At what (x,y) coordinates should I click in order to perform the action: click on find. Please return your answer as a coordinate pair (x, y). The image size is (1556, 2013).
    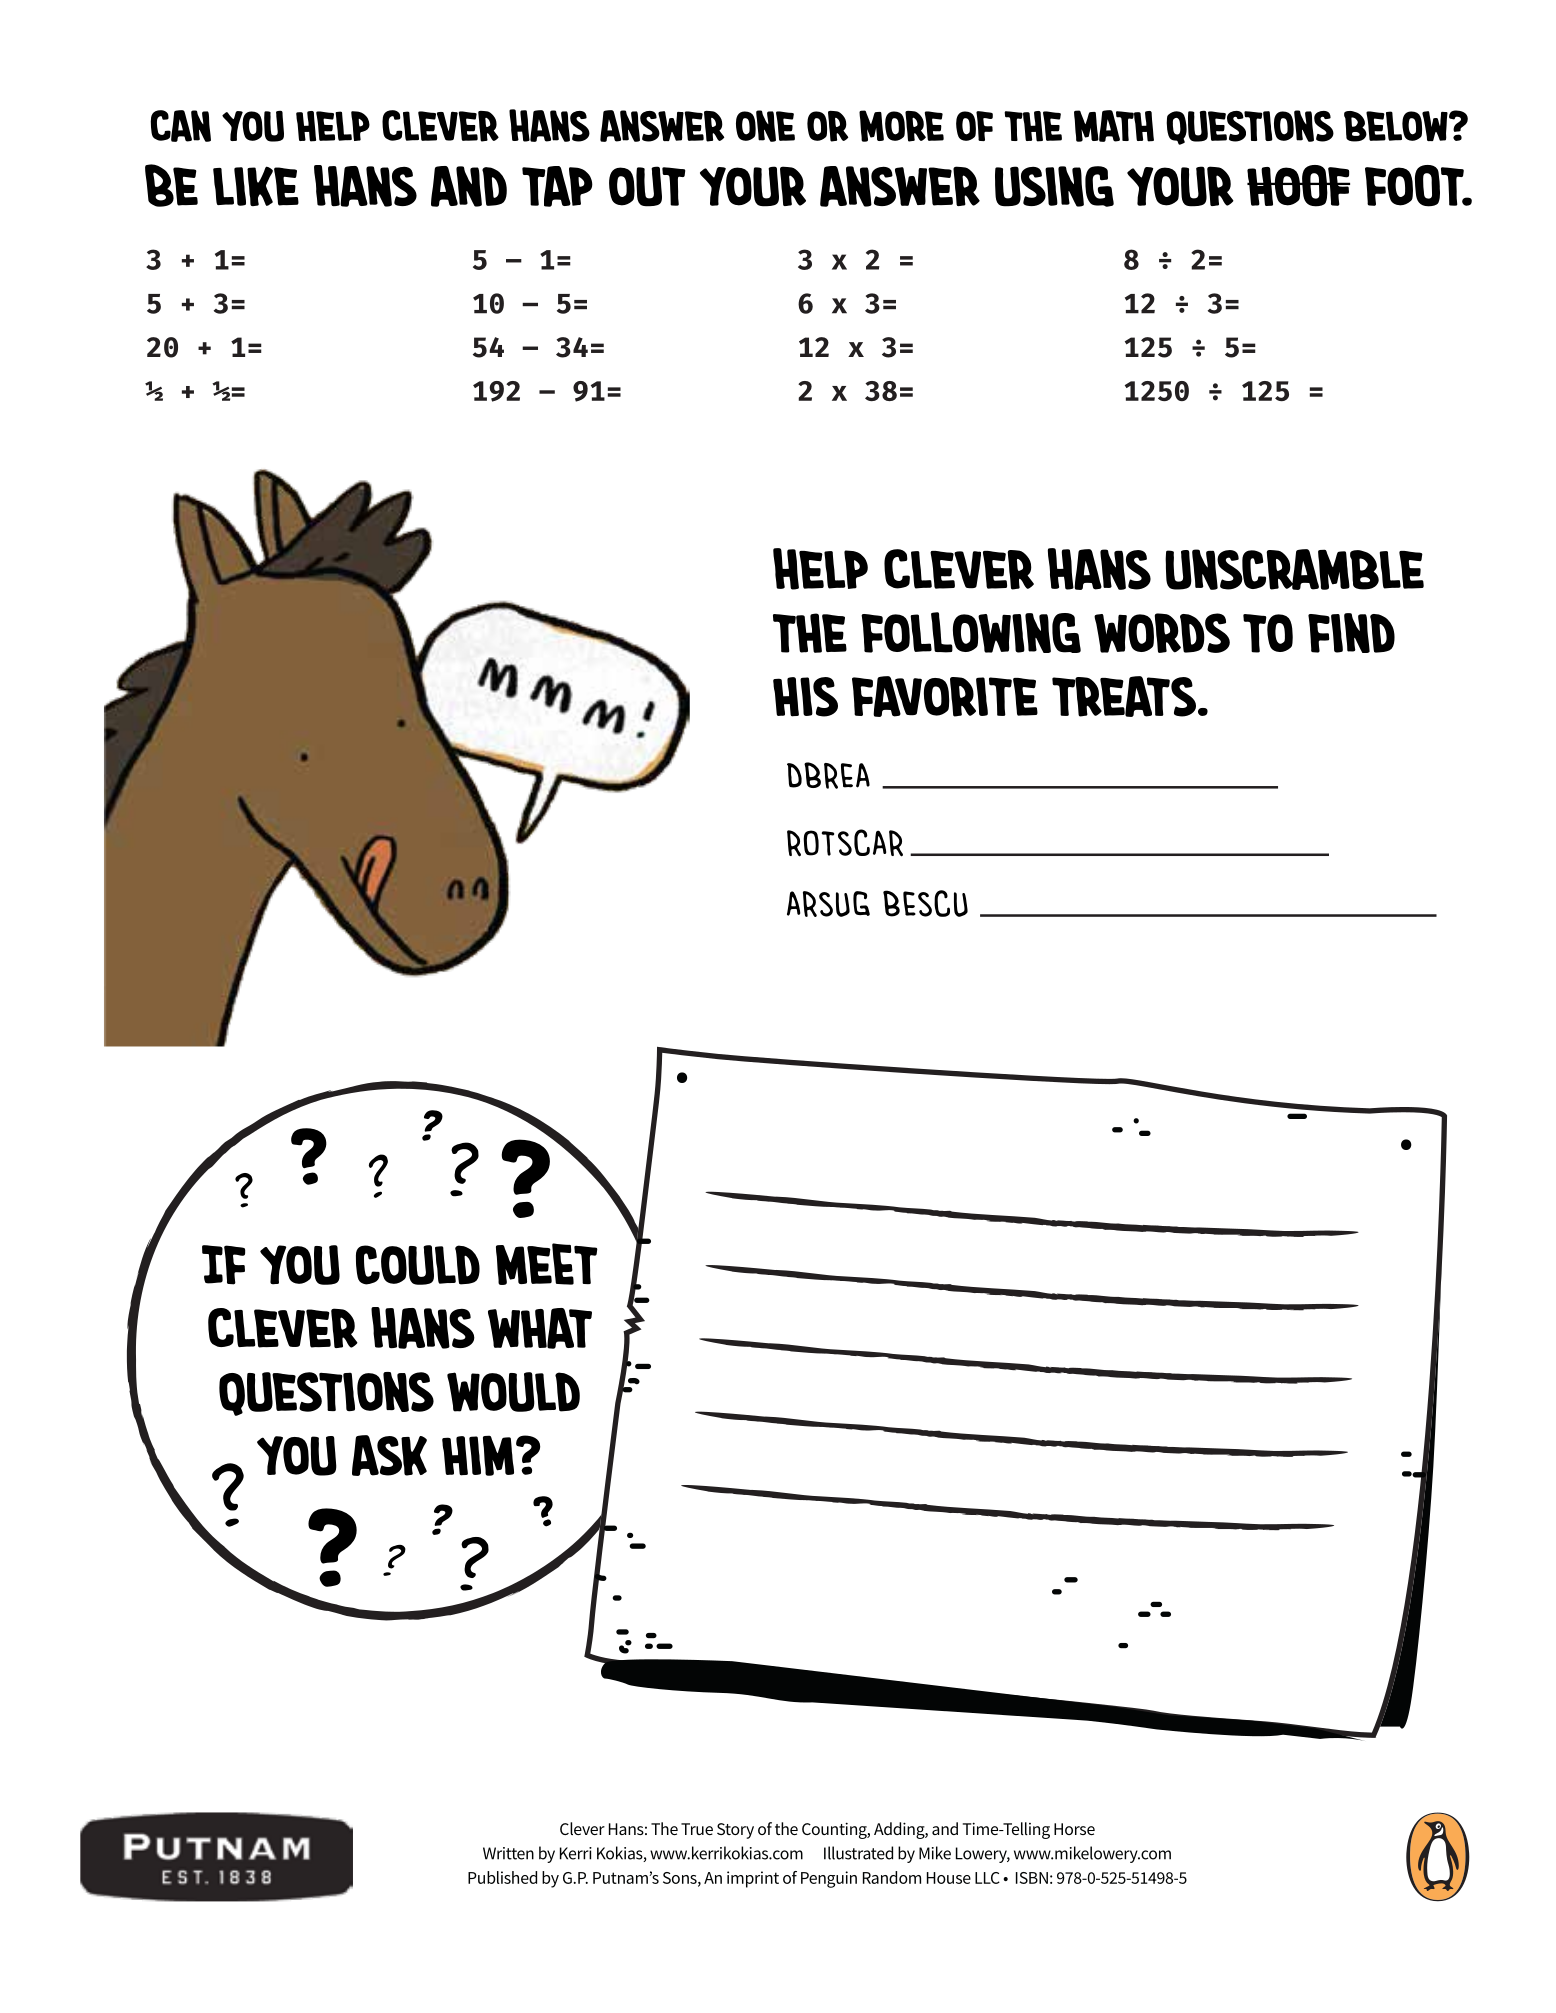
    Looking at the image, I should click on (1351, 633).
